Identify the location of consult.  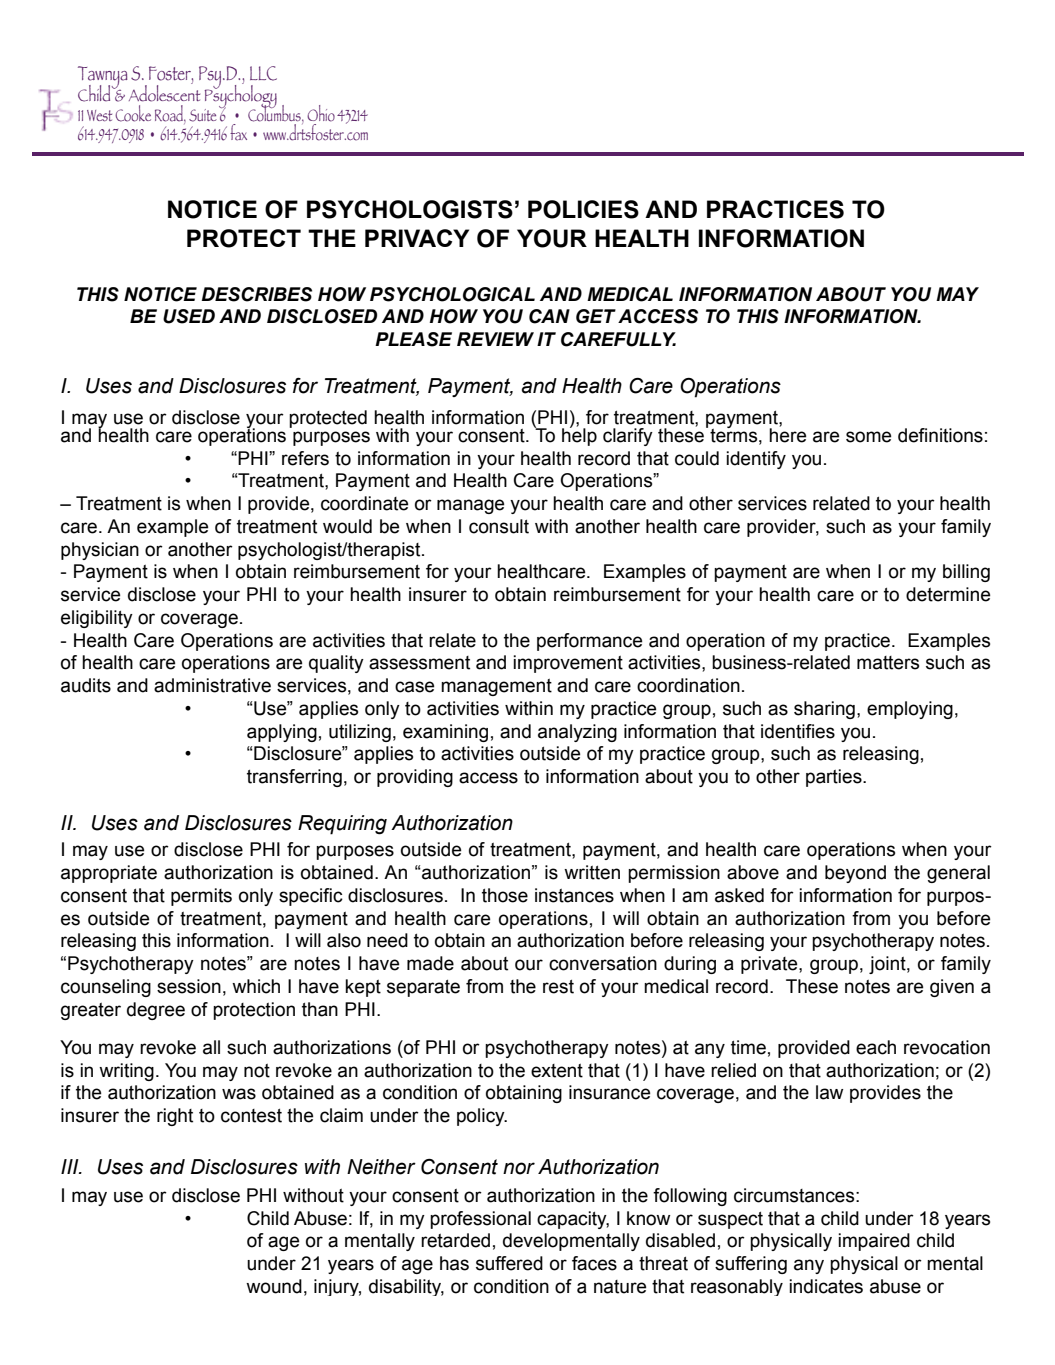
(499, 526).
